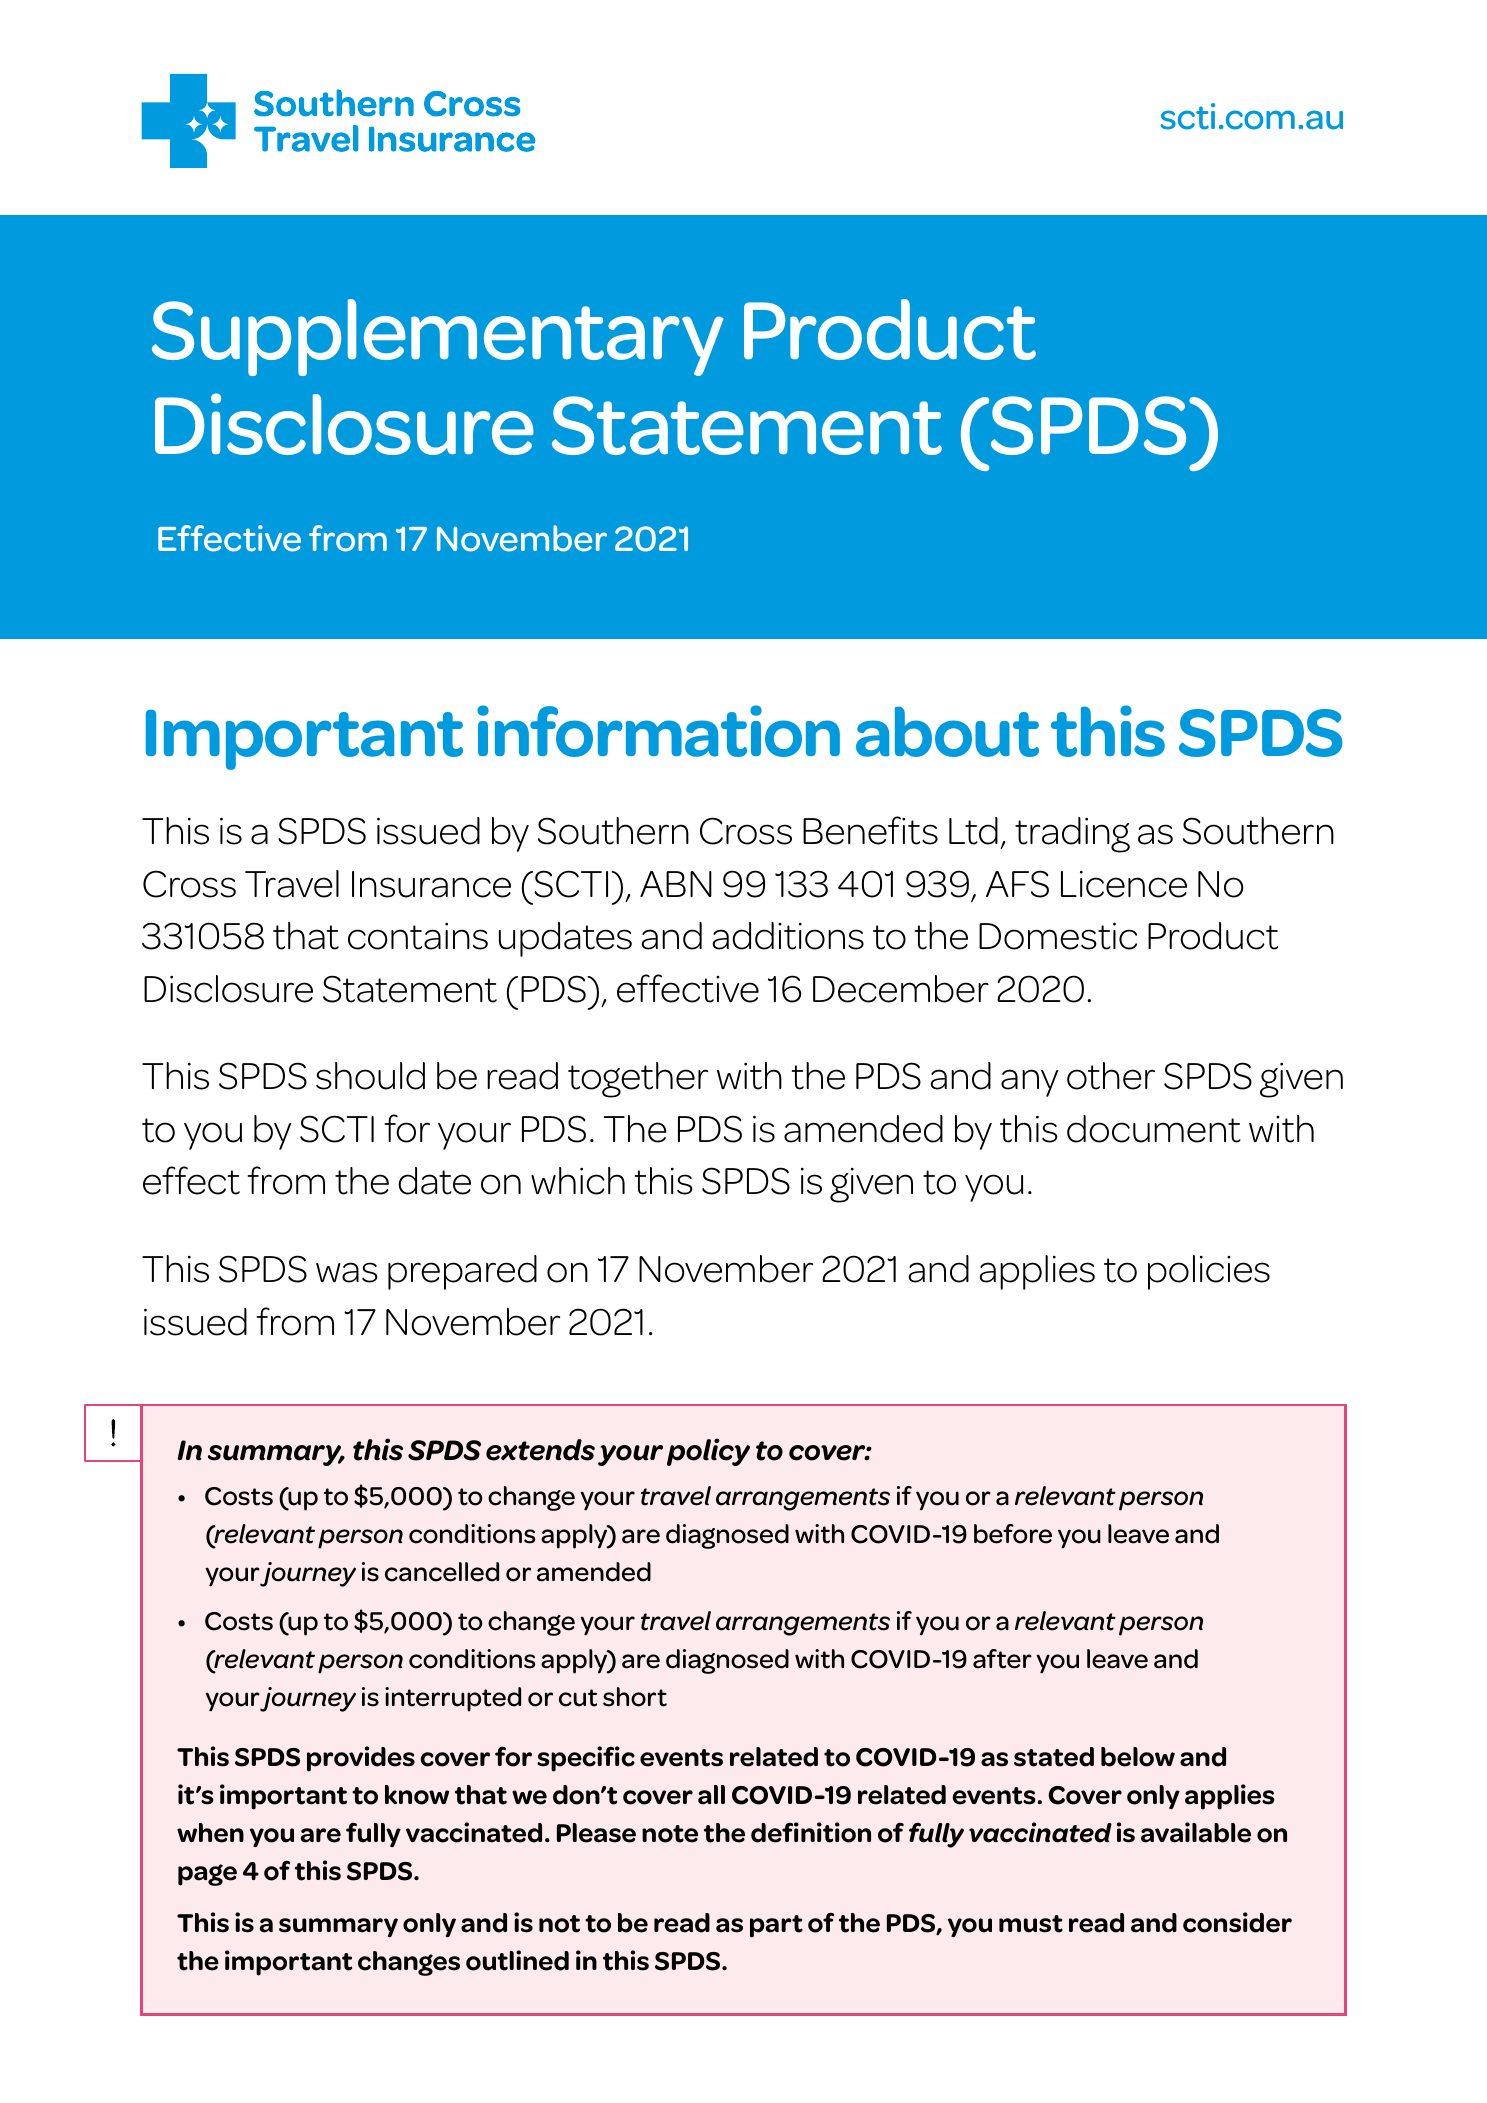 This screenshot has width=1487, height=2103. I want to click on information, so click(658, 731).
